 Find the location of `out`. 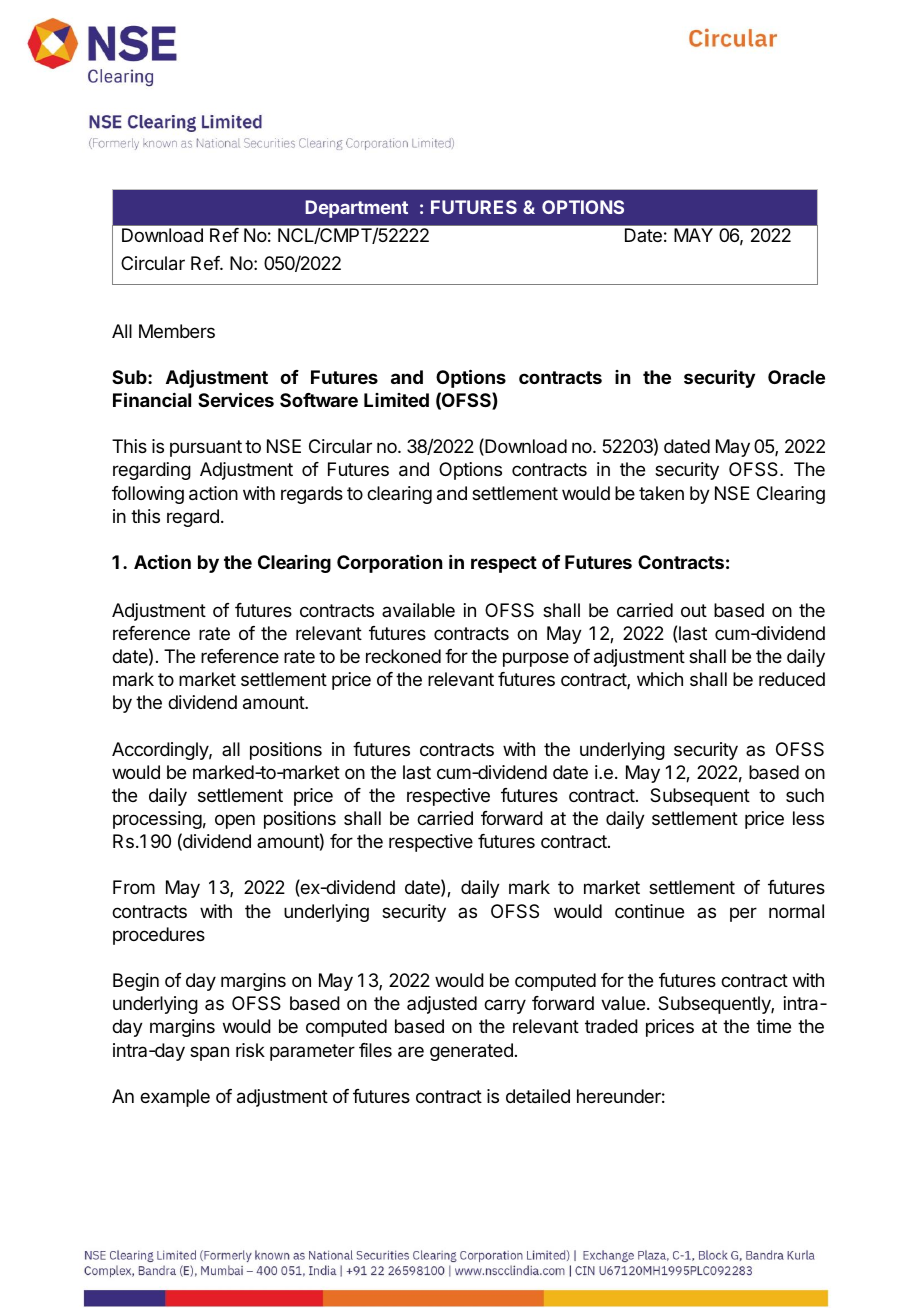

out is located at coordinates (694, 610).
